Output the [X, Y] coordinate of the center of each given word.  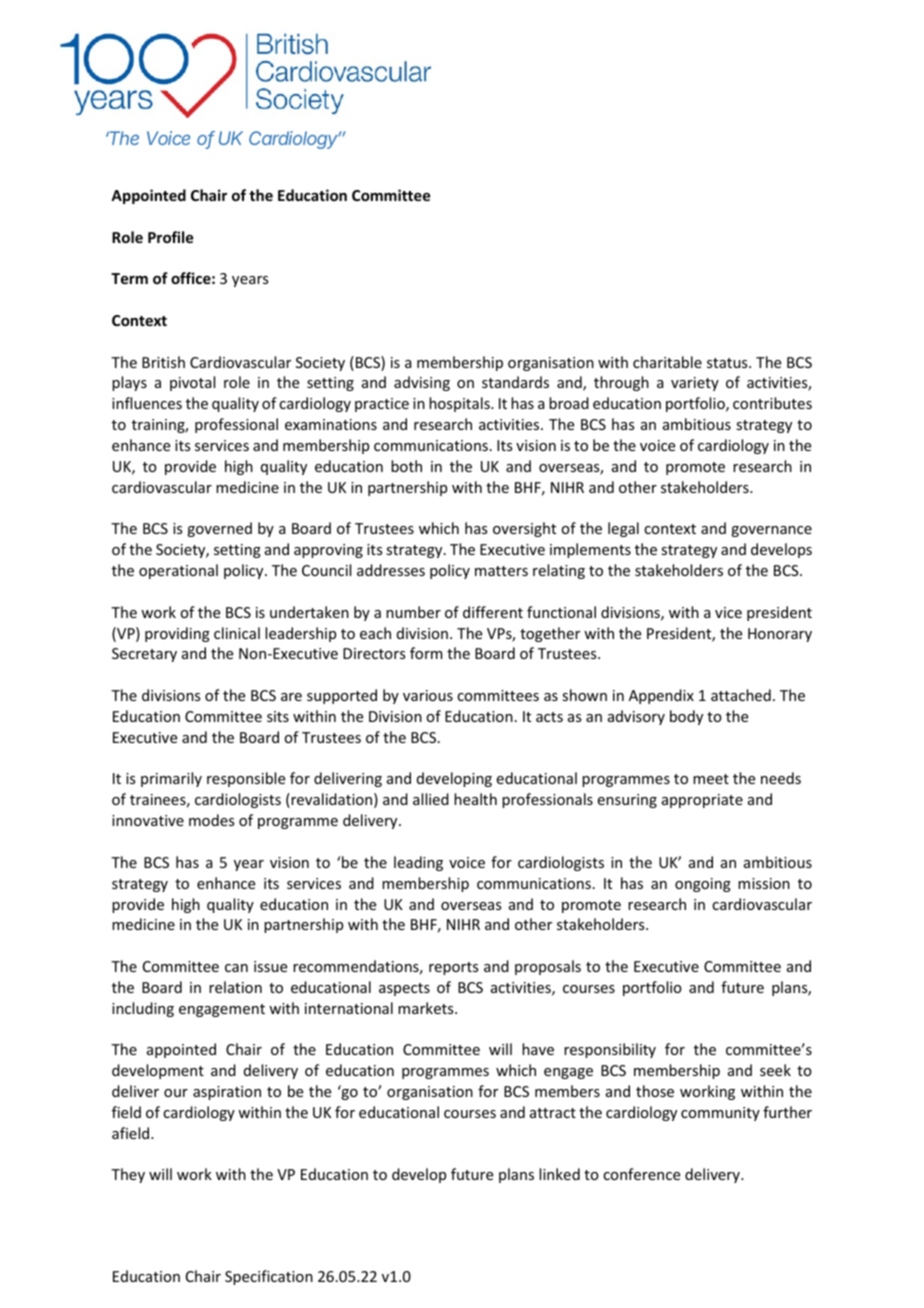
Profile [170, 237]
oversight [524, 529]
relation [235, 987]
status [728, 363]
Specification [269, 1277]
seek [775, 1070]
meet [711, 779]
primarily [171, 779]
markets [427, 1008]
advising [422, 383]
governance [771, 531]
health [475, 799]
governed [219, 529]
